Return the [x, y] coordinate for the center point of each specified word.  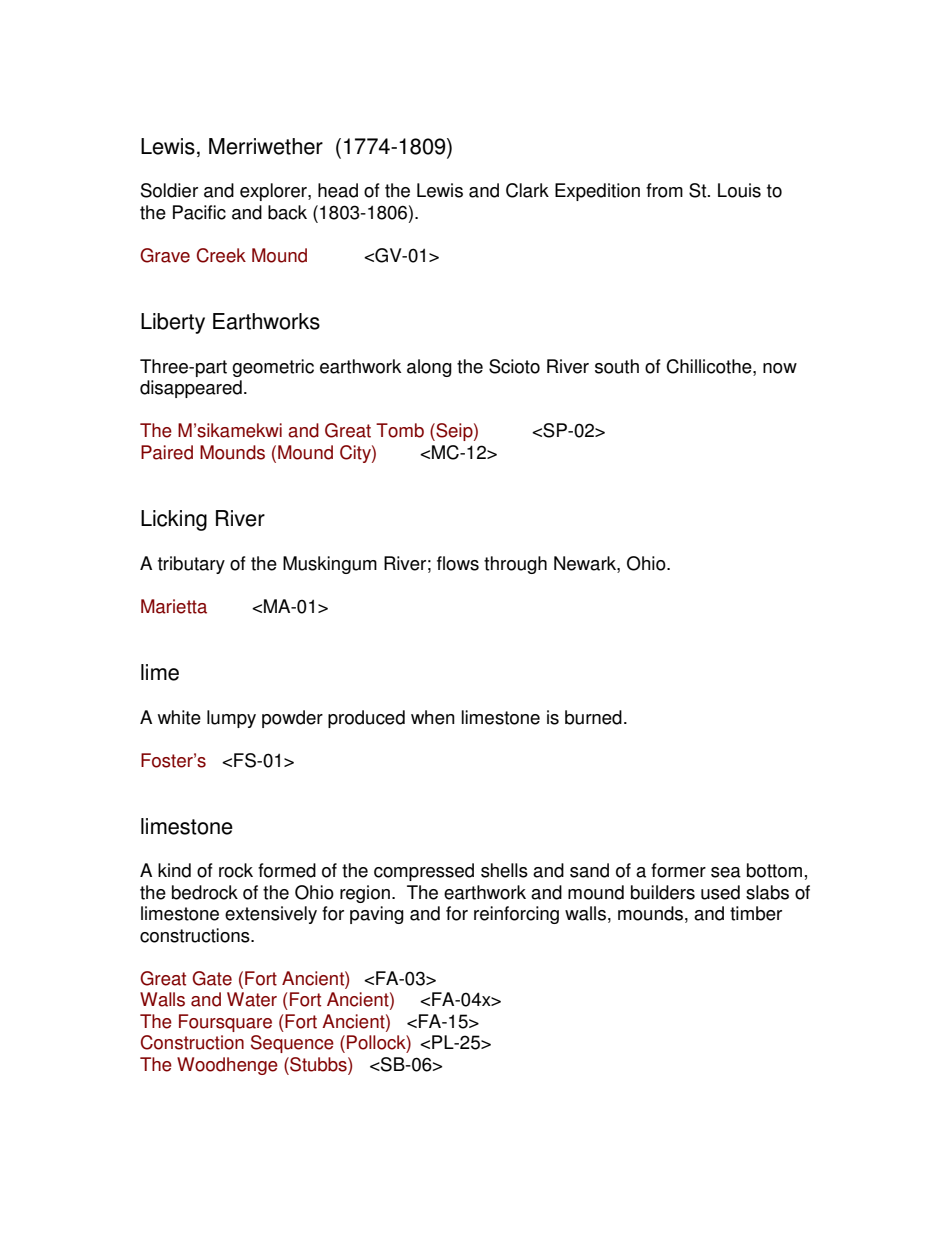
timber [756, 913]
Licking [174, 520]
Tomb [400, 430]
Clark [527, 190]
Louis [739, 190]
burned [593, 717]
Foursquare [225, 1023]
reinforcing [516, 915]
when [433, 717]
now [780, 368]
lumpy [231, 719]
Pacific [199, 212]
